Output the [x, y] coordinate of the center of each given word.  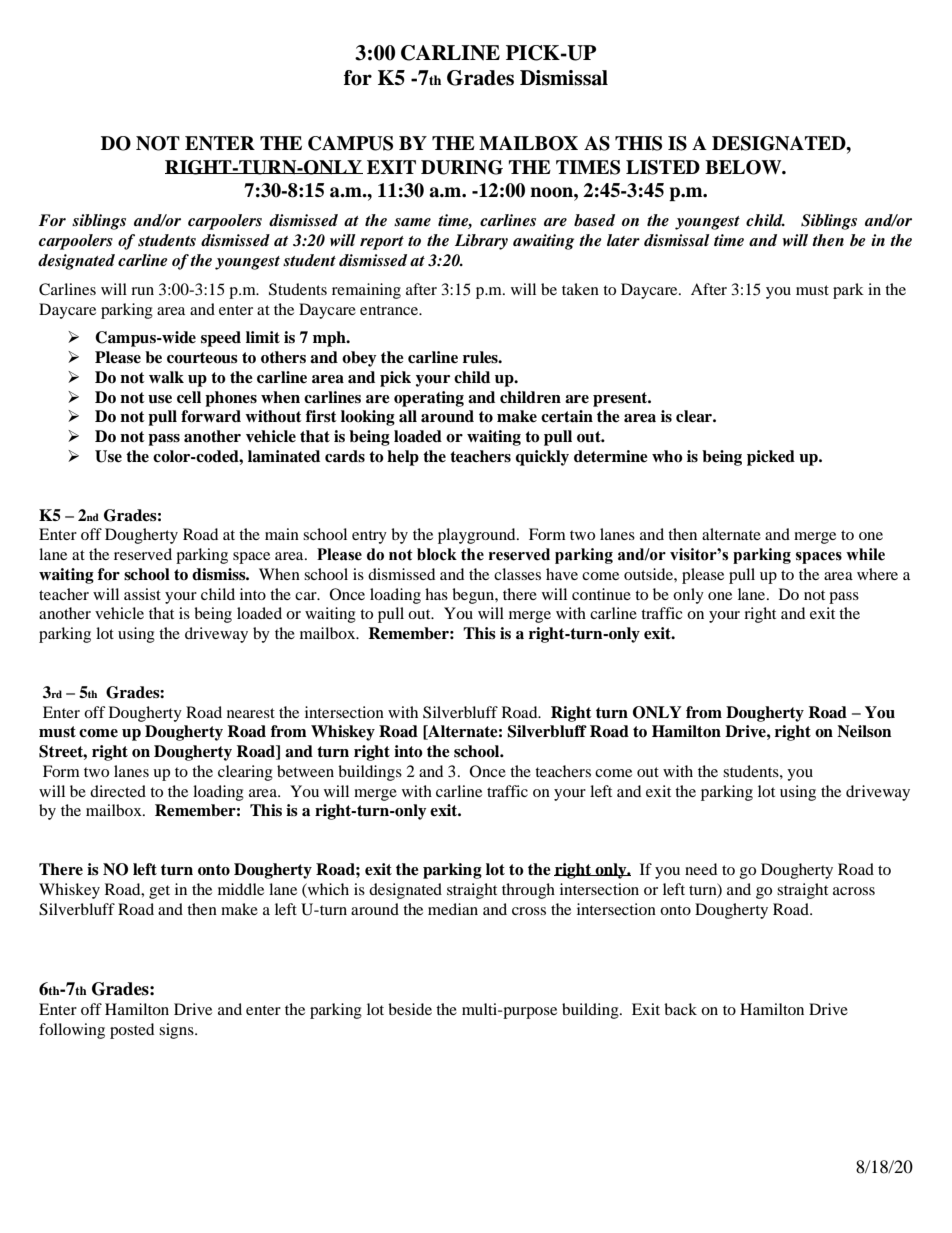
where [877, 574]
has [436, 594]
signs [177, 1031]
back [680, 1009]
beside [410, 1009]
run [142, 291]
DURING [462, 167]
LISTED [663, 167]
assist [142, 594]
